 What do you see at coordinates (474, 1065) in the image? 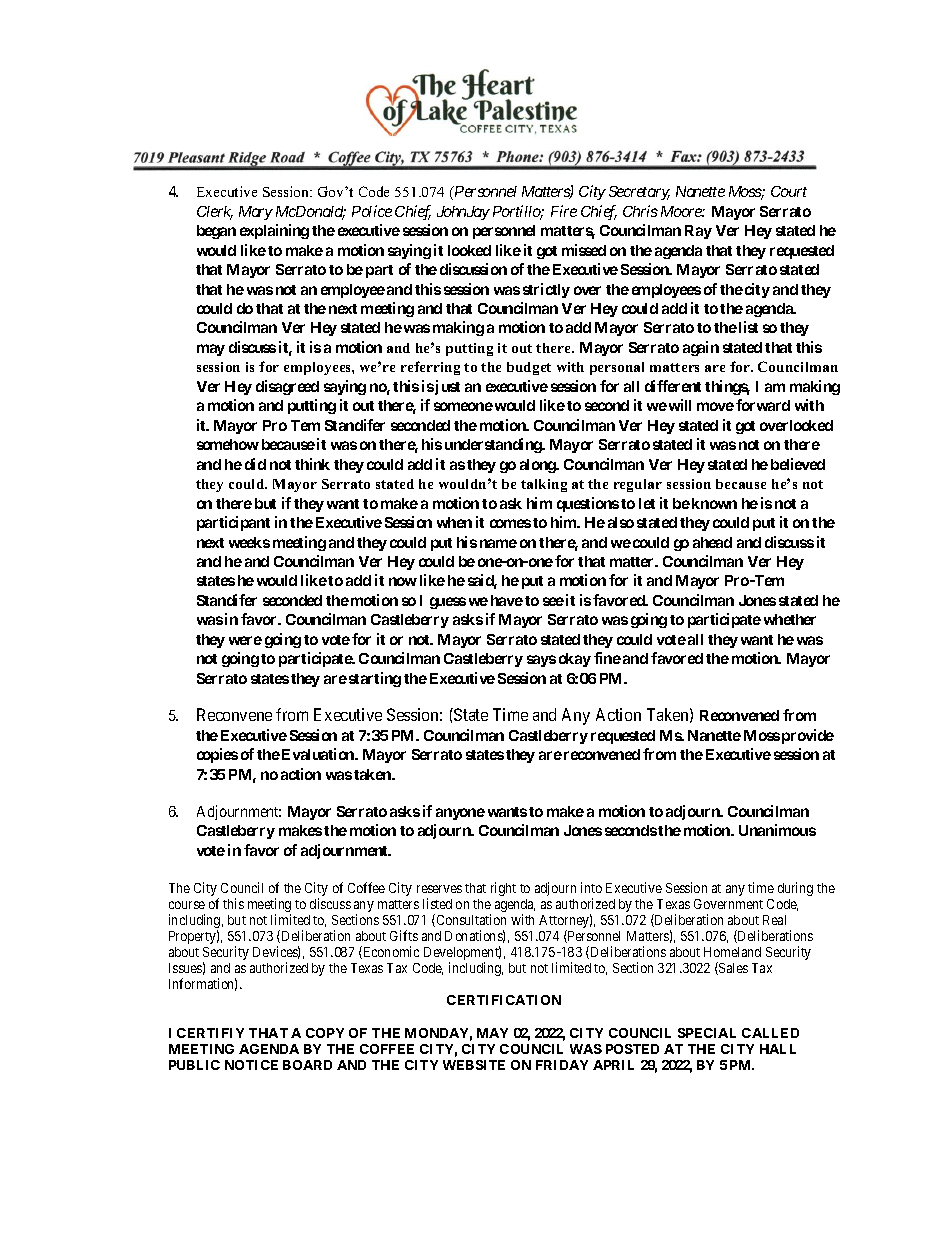
I see `WEBSITE` at bounding box center [474, 1065].
